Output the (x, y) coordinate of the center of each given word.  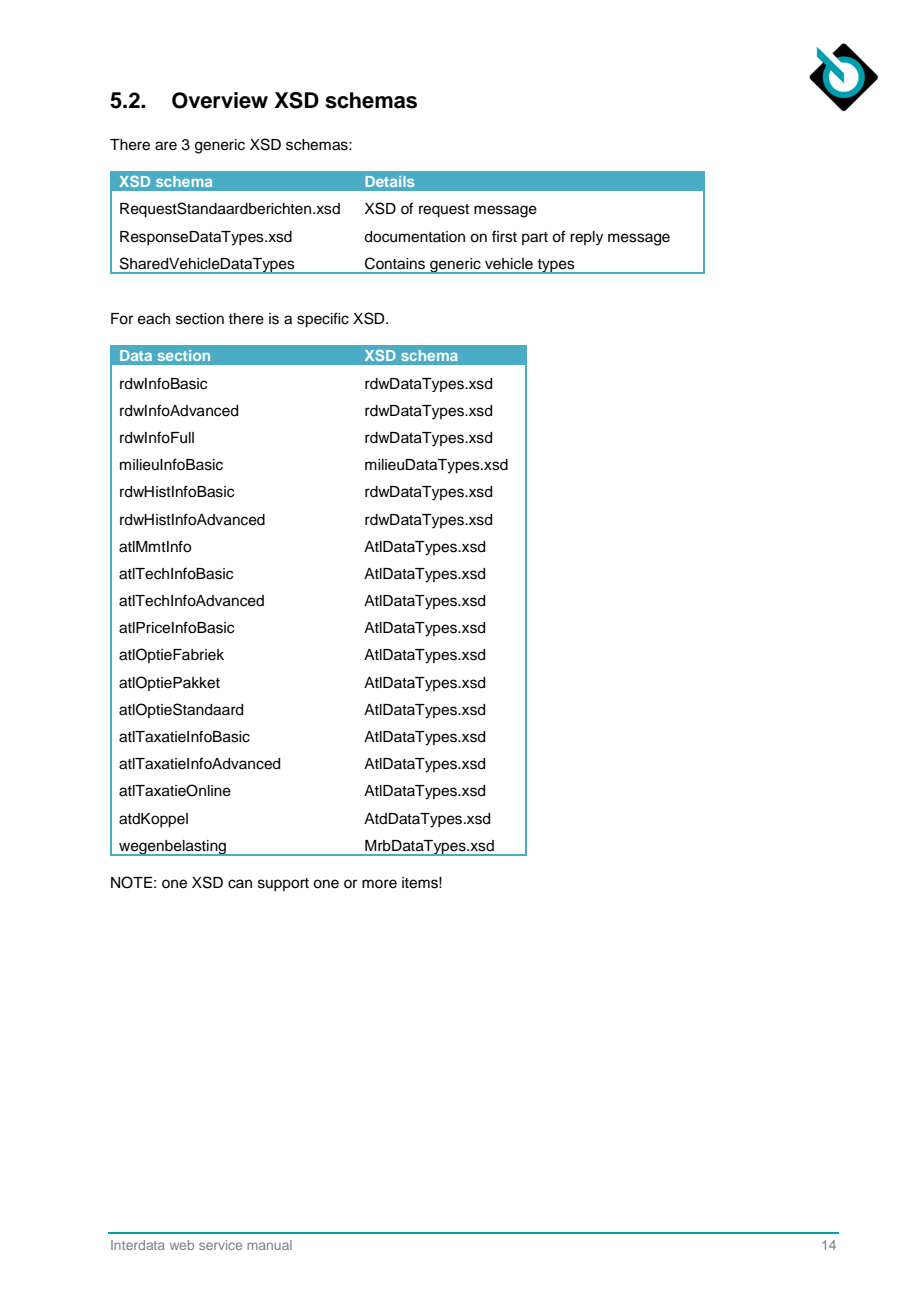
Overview (220, 100)
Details (389, 181)
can (240, 884)
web (182, 1245)
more (379, 884)
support (283, 884)
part (535, 238)
